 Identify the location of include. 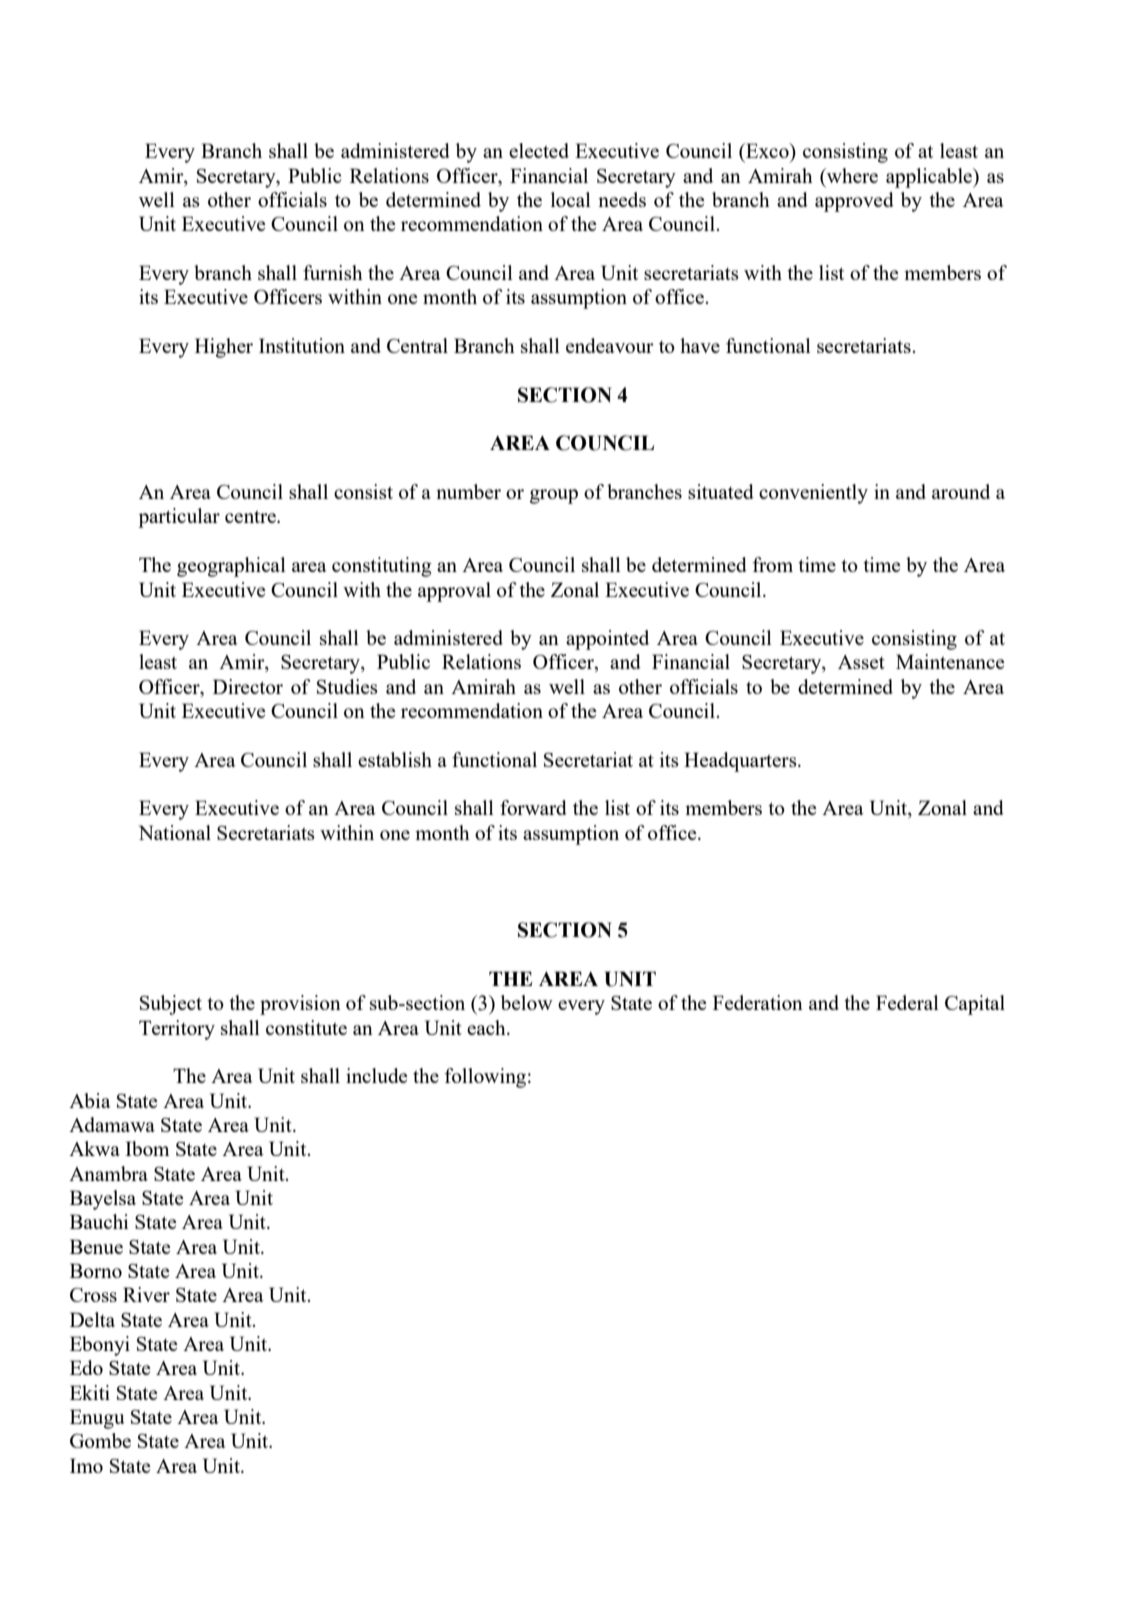
(377, 1075).
